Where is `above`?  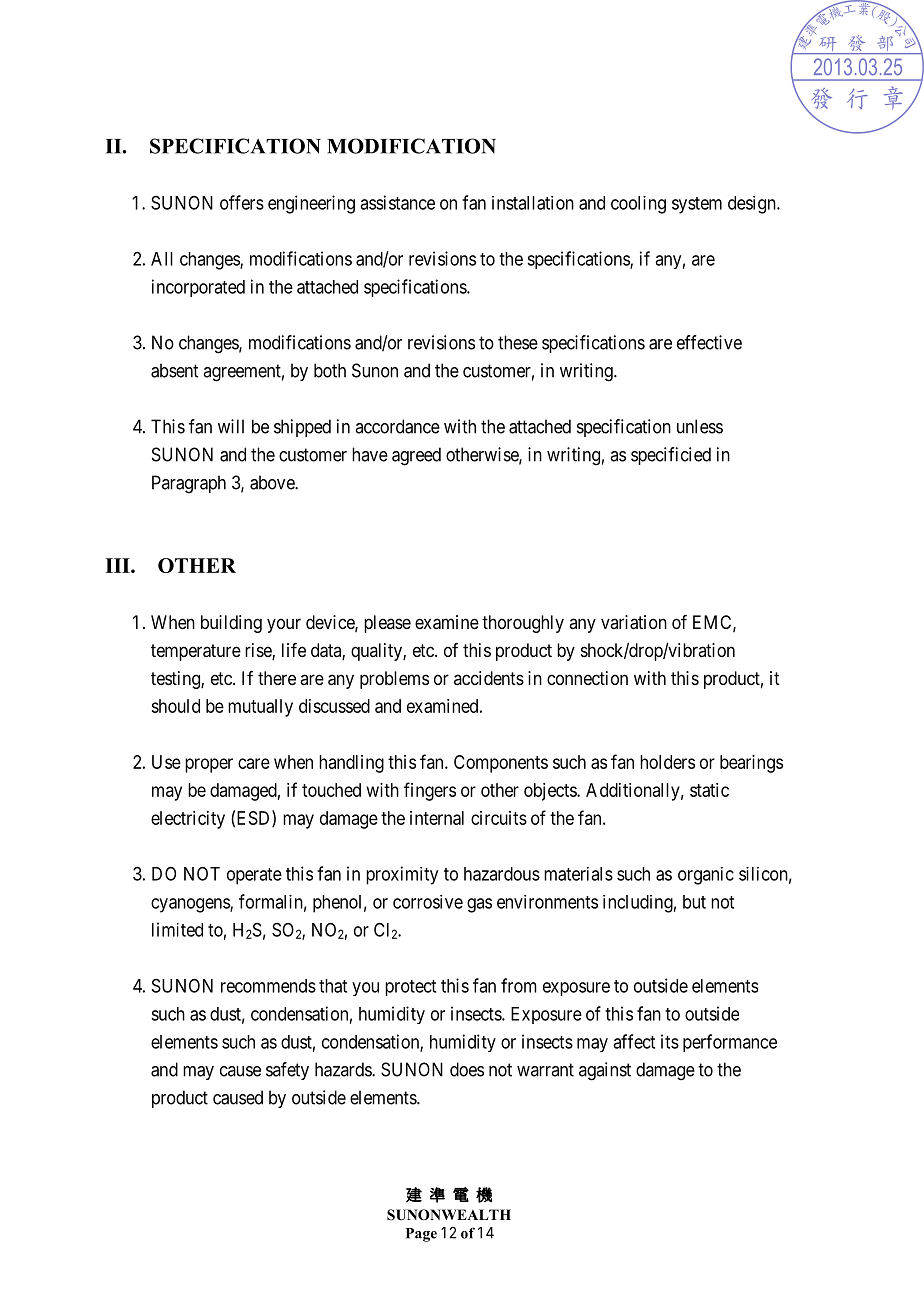 above is located at coordinates (273, 482).
